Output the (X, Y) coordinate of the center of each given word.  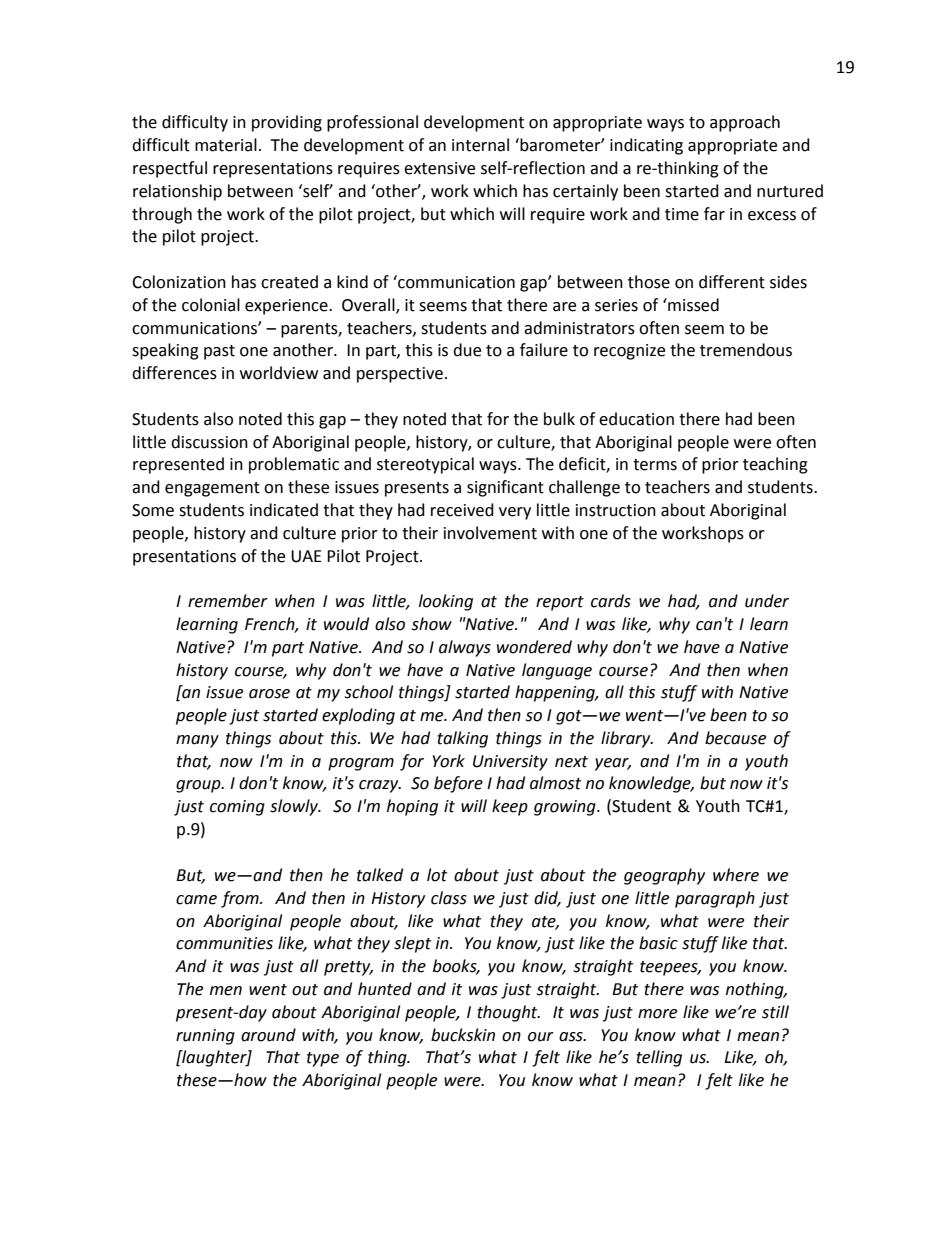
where (736, 875)
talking (462, 739)
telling (659, 1058)
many (197, 741)
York (449, 761)
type (323, 1059)
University (510, 763)
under (767, 601)
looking (446, 602)
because (735, 738)
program (361, 764)
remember (228, 601)
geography (664, 876)
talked (380, 875)
